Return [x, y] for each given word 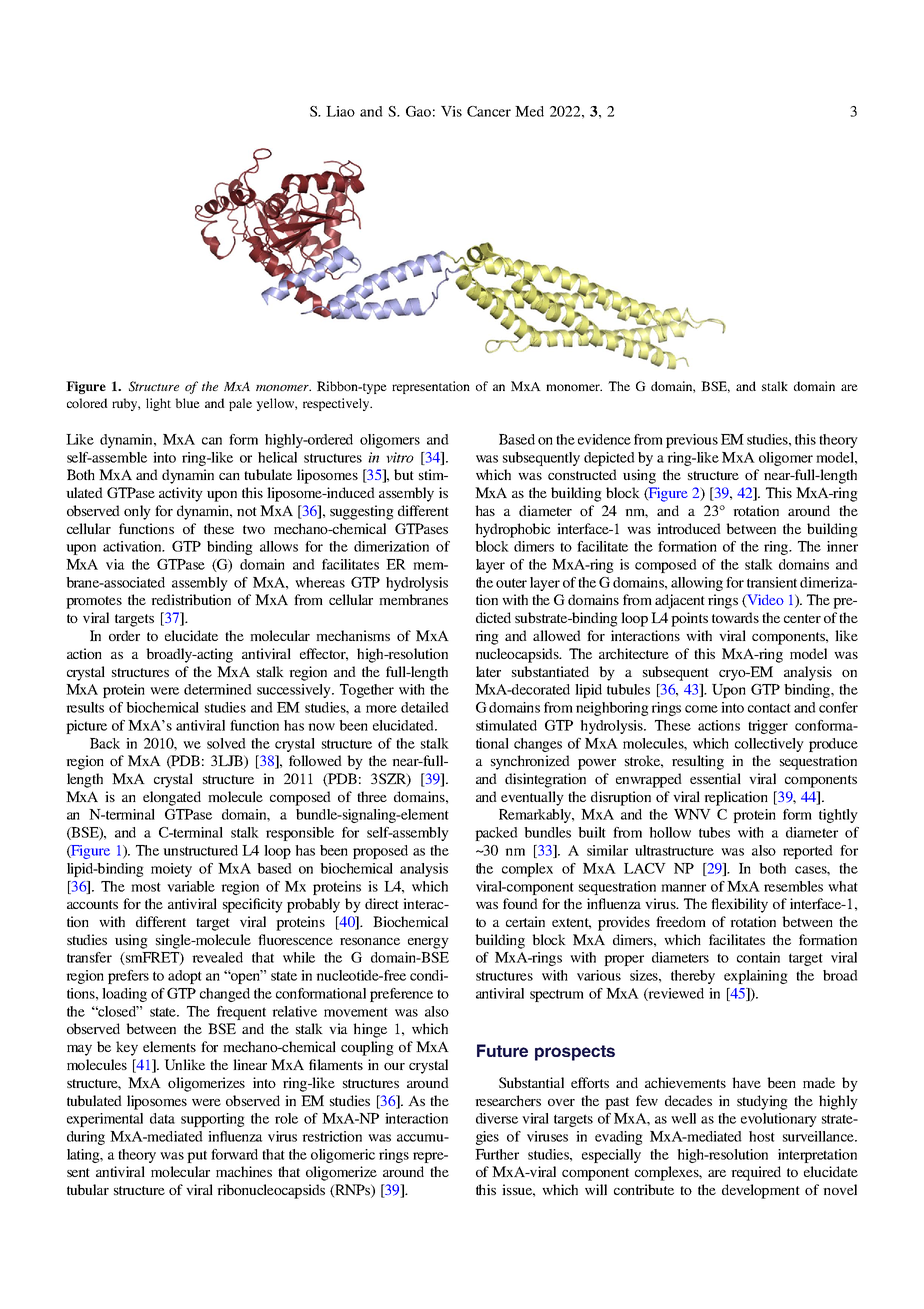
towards [735, 617]
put [197, 1156]
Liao [340, 111]
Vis [451, 111]
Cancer [489, 111]
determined [218, 689]
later [488, 671]
